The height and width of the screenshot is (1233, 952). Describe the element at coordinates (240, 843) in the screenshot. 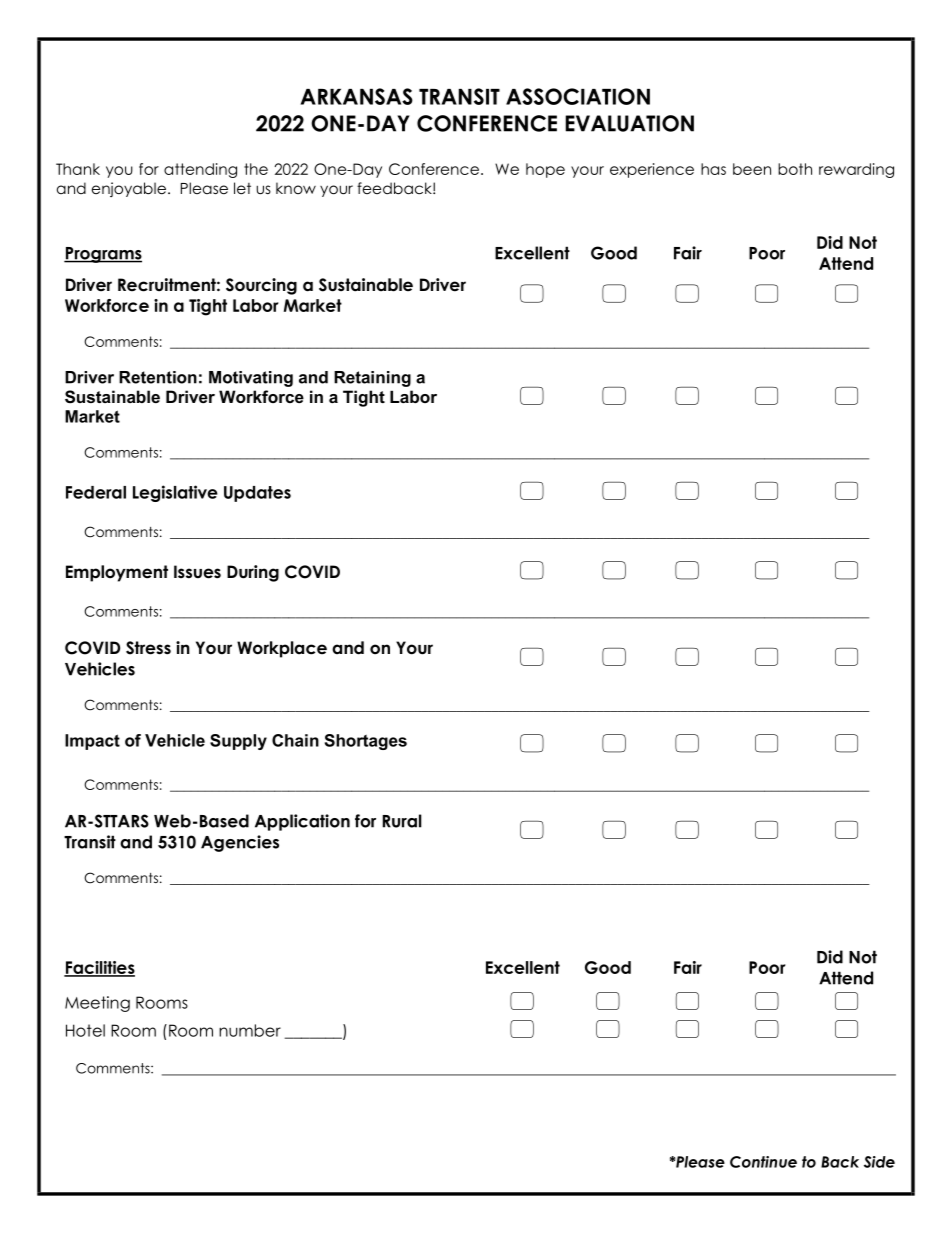

I see `Agencies` at that location.
